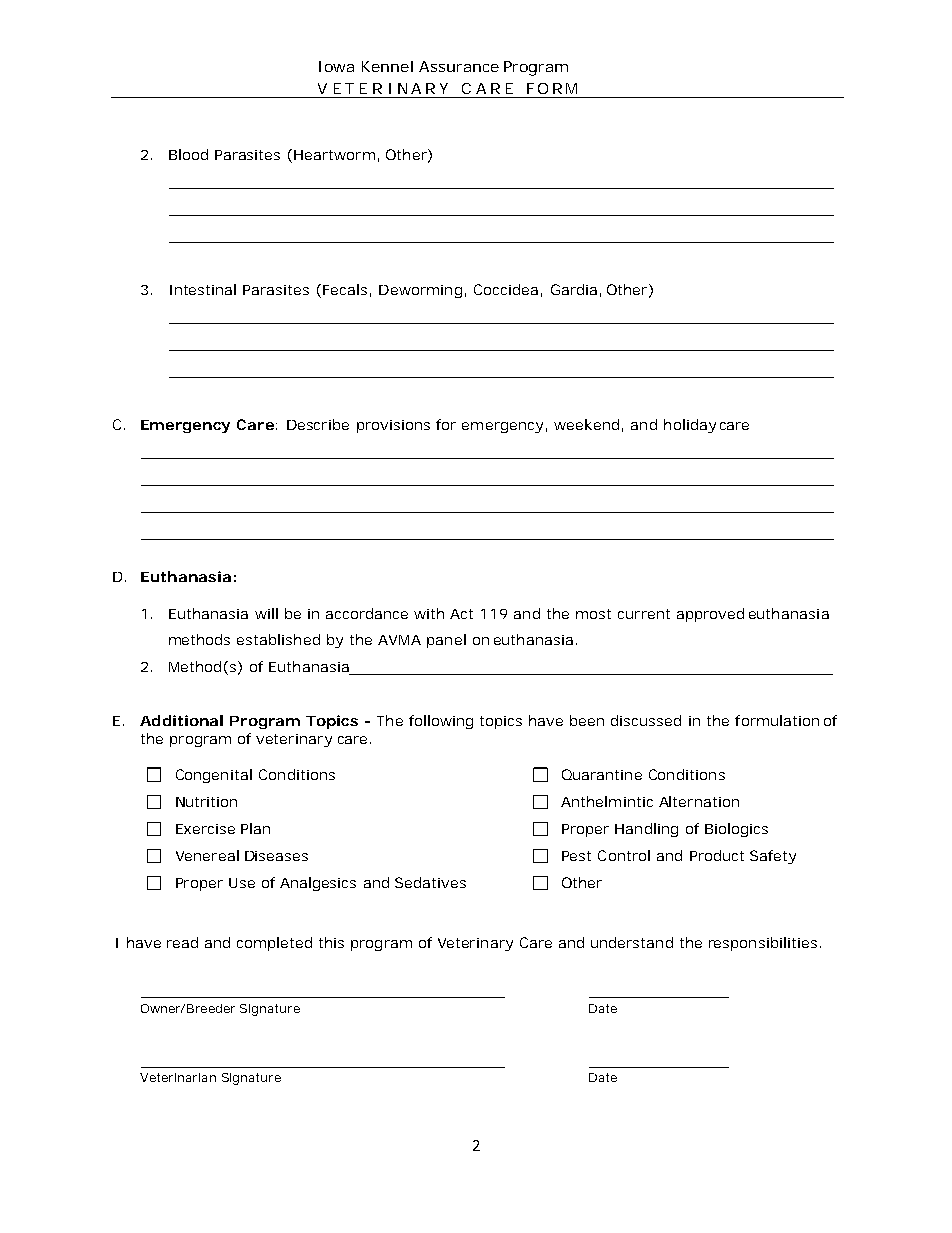 Image resolution: width=952 pixels, height=1233 pixels. What do you see at coordinates (710, 615) in the screenshot?
I see `approved` at bounding box center [710, 615].
